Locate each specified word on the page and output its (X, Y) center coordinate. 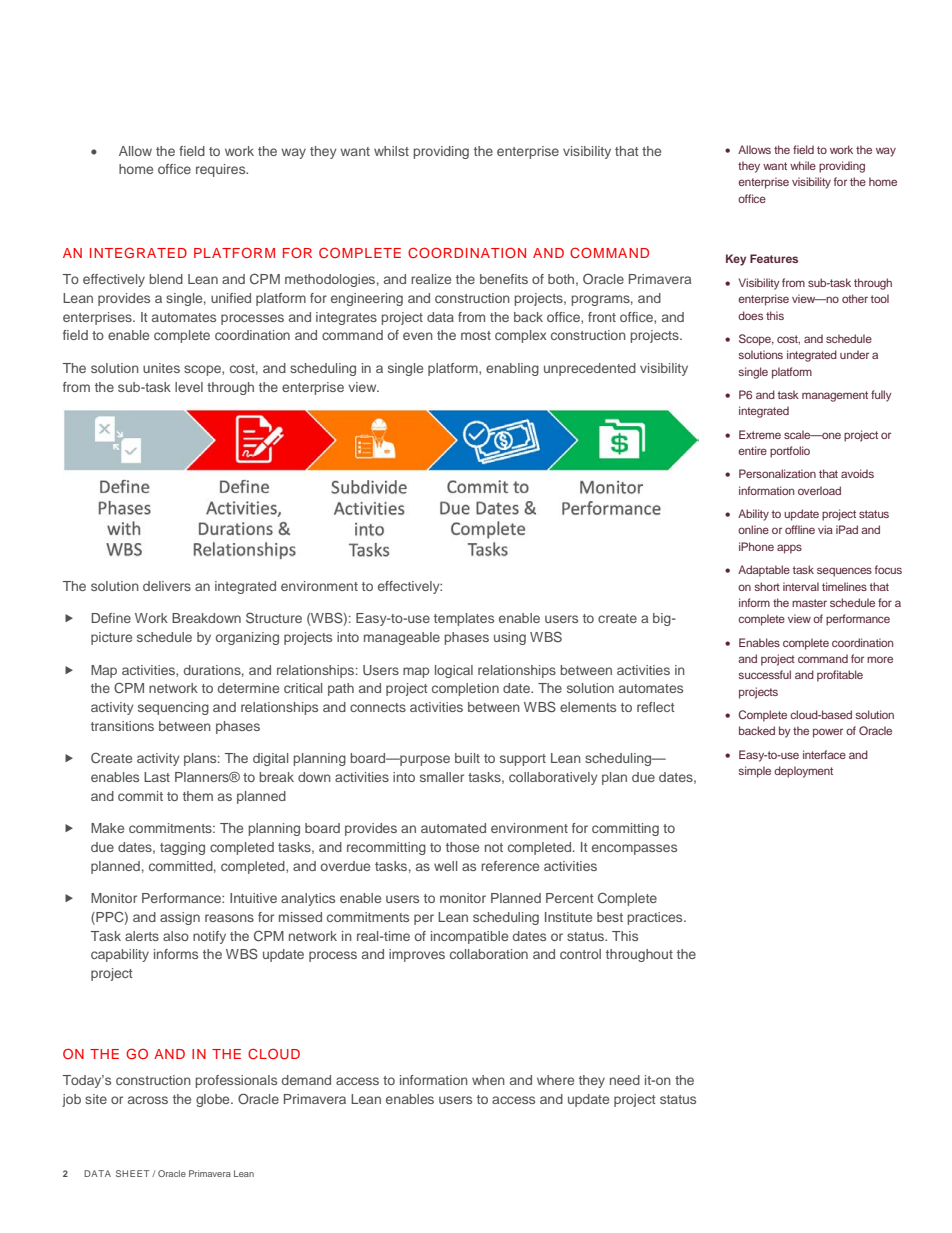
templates (464, 619)
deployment (803, 772)
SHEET (132, 1173)
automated (453, 828)
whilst (391, 151)
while (803, 165)
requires (222, 170)
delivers (167, 586)
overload (819, 490)
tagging (182, 848)
